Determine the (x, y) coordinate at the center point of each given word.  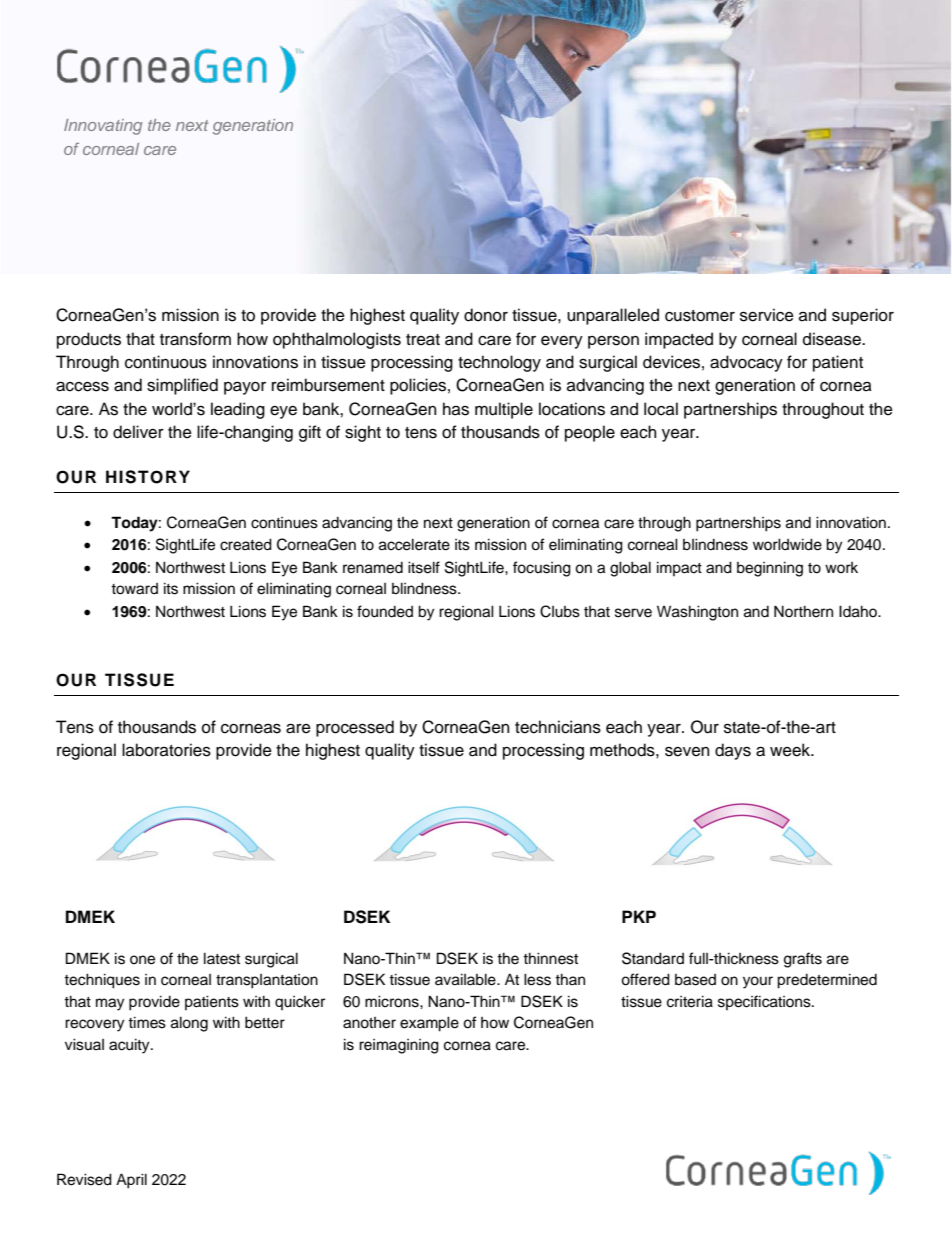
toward (134, 589)
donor (486, 315)
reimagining (399, 1046)
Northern (803, 611)
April (131, 1181)
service (767, 315)
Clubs (560, 611)
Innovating (103, 127)
